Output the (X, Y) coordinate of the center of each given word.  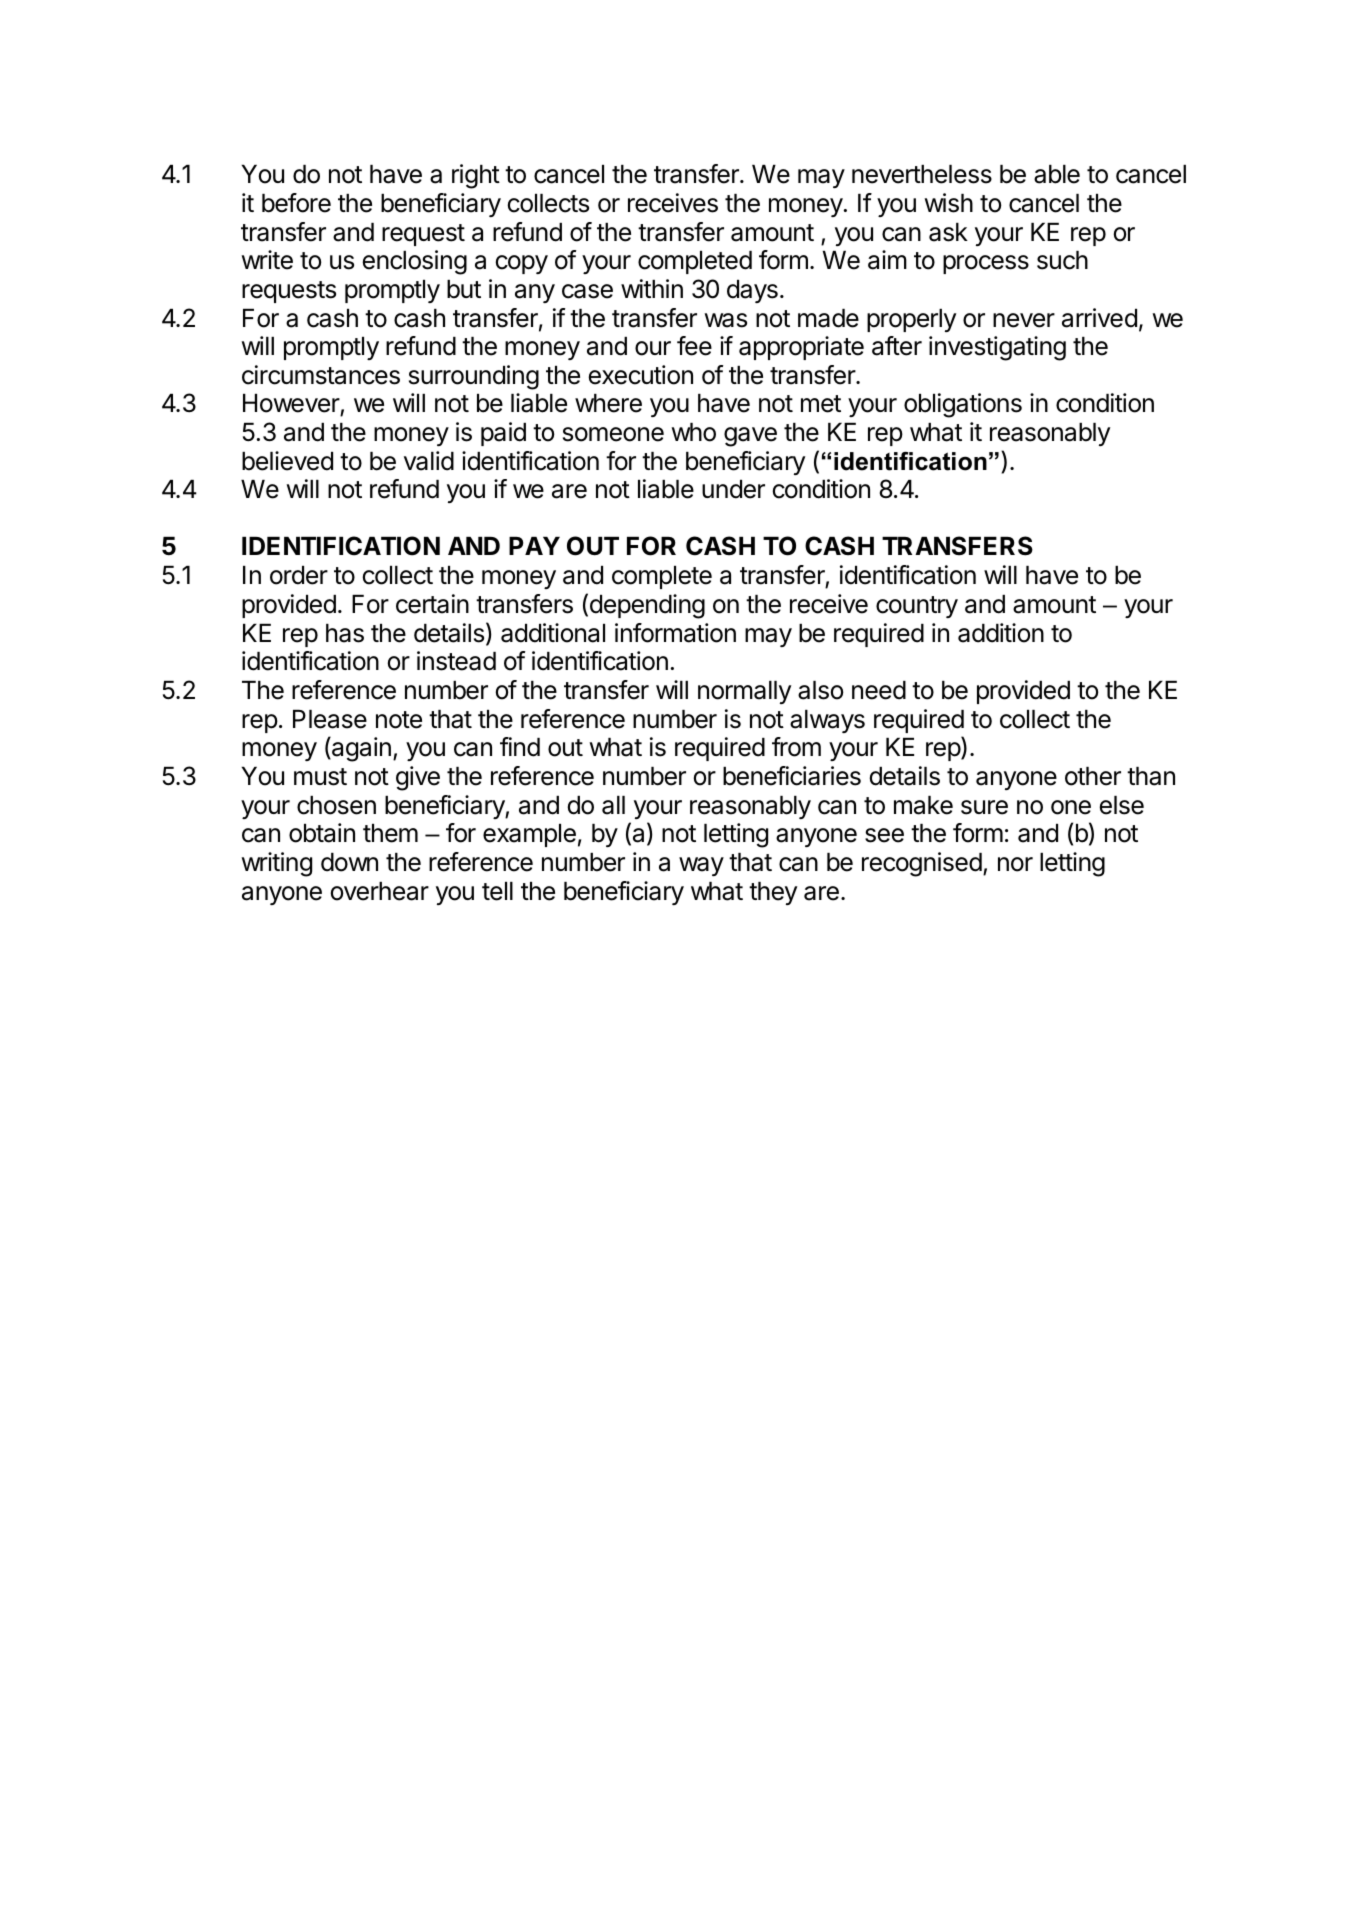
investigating (997, 348)
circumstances (321, 375)
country (917, 607)
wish (949, 203)
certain (432, 604)
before (296, 203)
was (726, 320)
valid (429, 461)
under (733, 489)
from (796, 747)
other (1093, 776)
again (360, 749)
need (879, 690)
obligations (963, 405)
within (652, 288)
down (349, 862)
